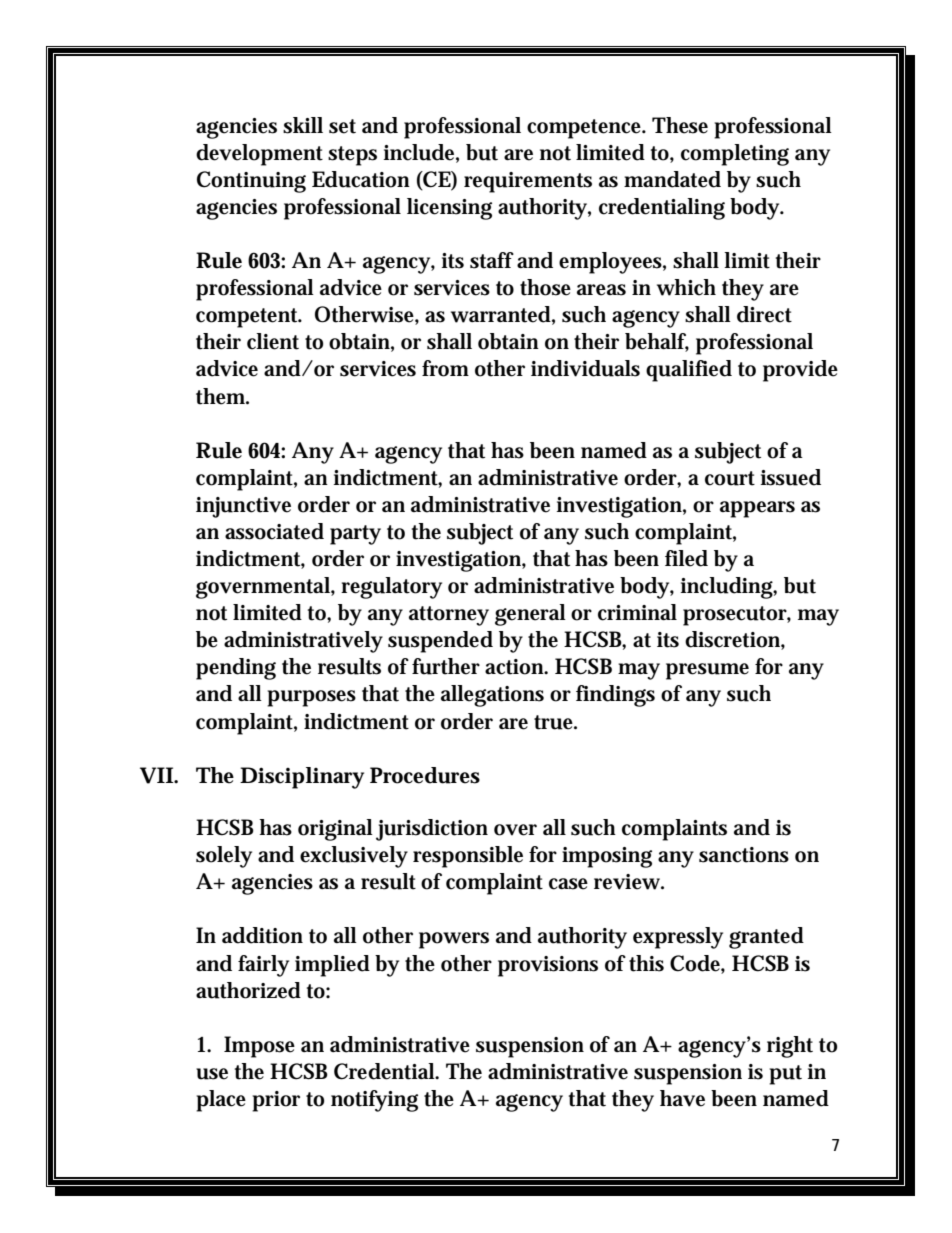 This screenshot has width=952, height=1233. Describe the element at coordinates (445, 368) in the screenshot. I see `from` at that location.
